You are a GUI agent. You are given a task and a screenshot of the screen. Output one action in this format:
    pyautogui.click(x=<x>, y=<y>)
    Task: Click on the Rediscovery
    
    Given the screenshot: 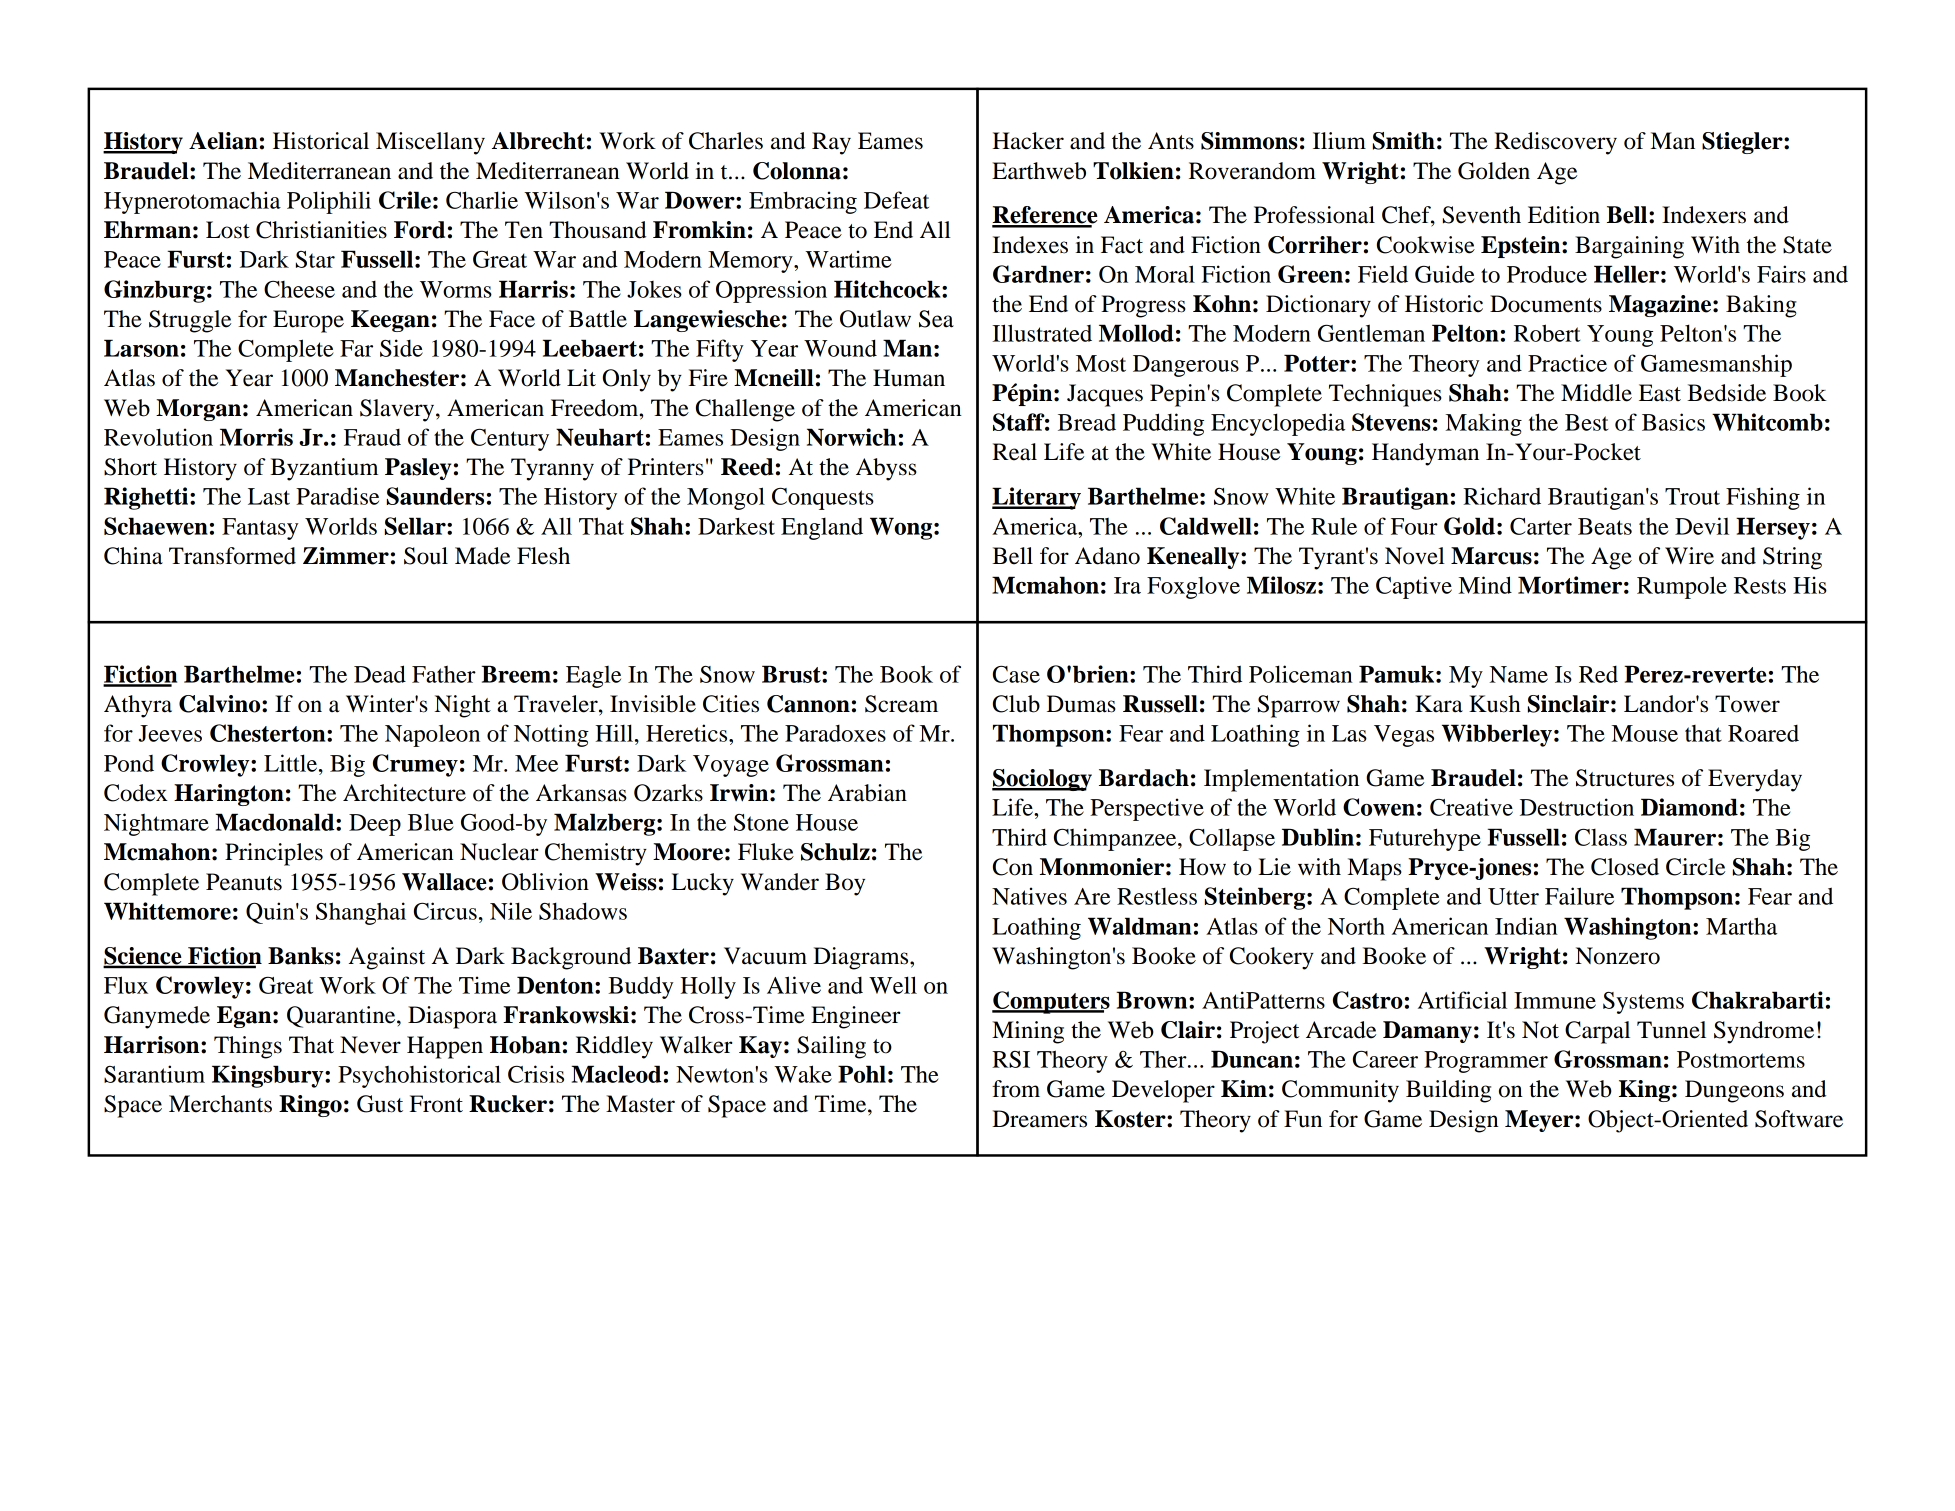 What is the action you would take?
    pyautogui.click(x=1555, y=143)
